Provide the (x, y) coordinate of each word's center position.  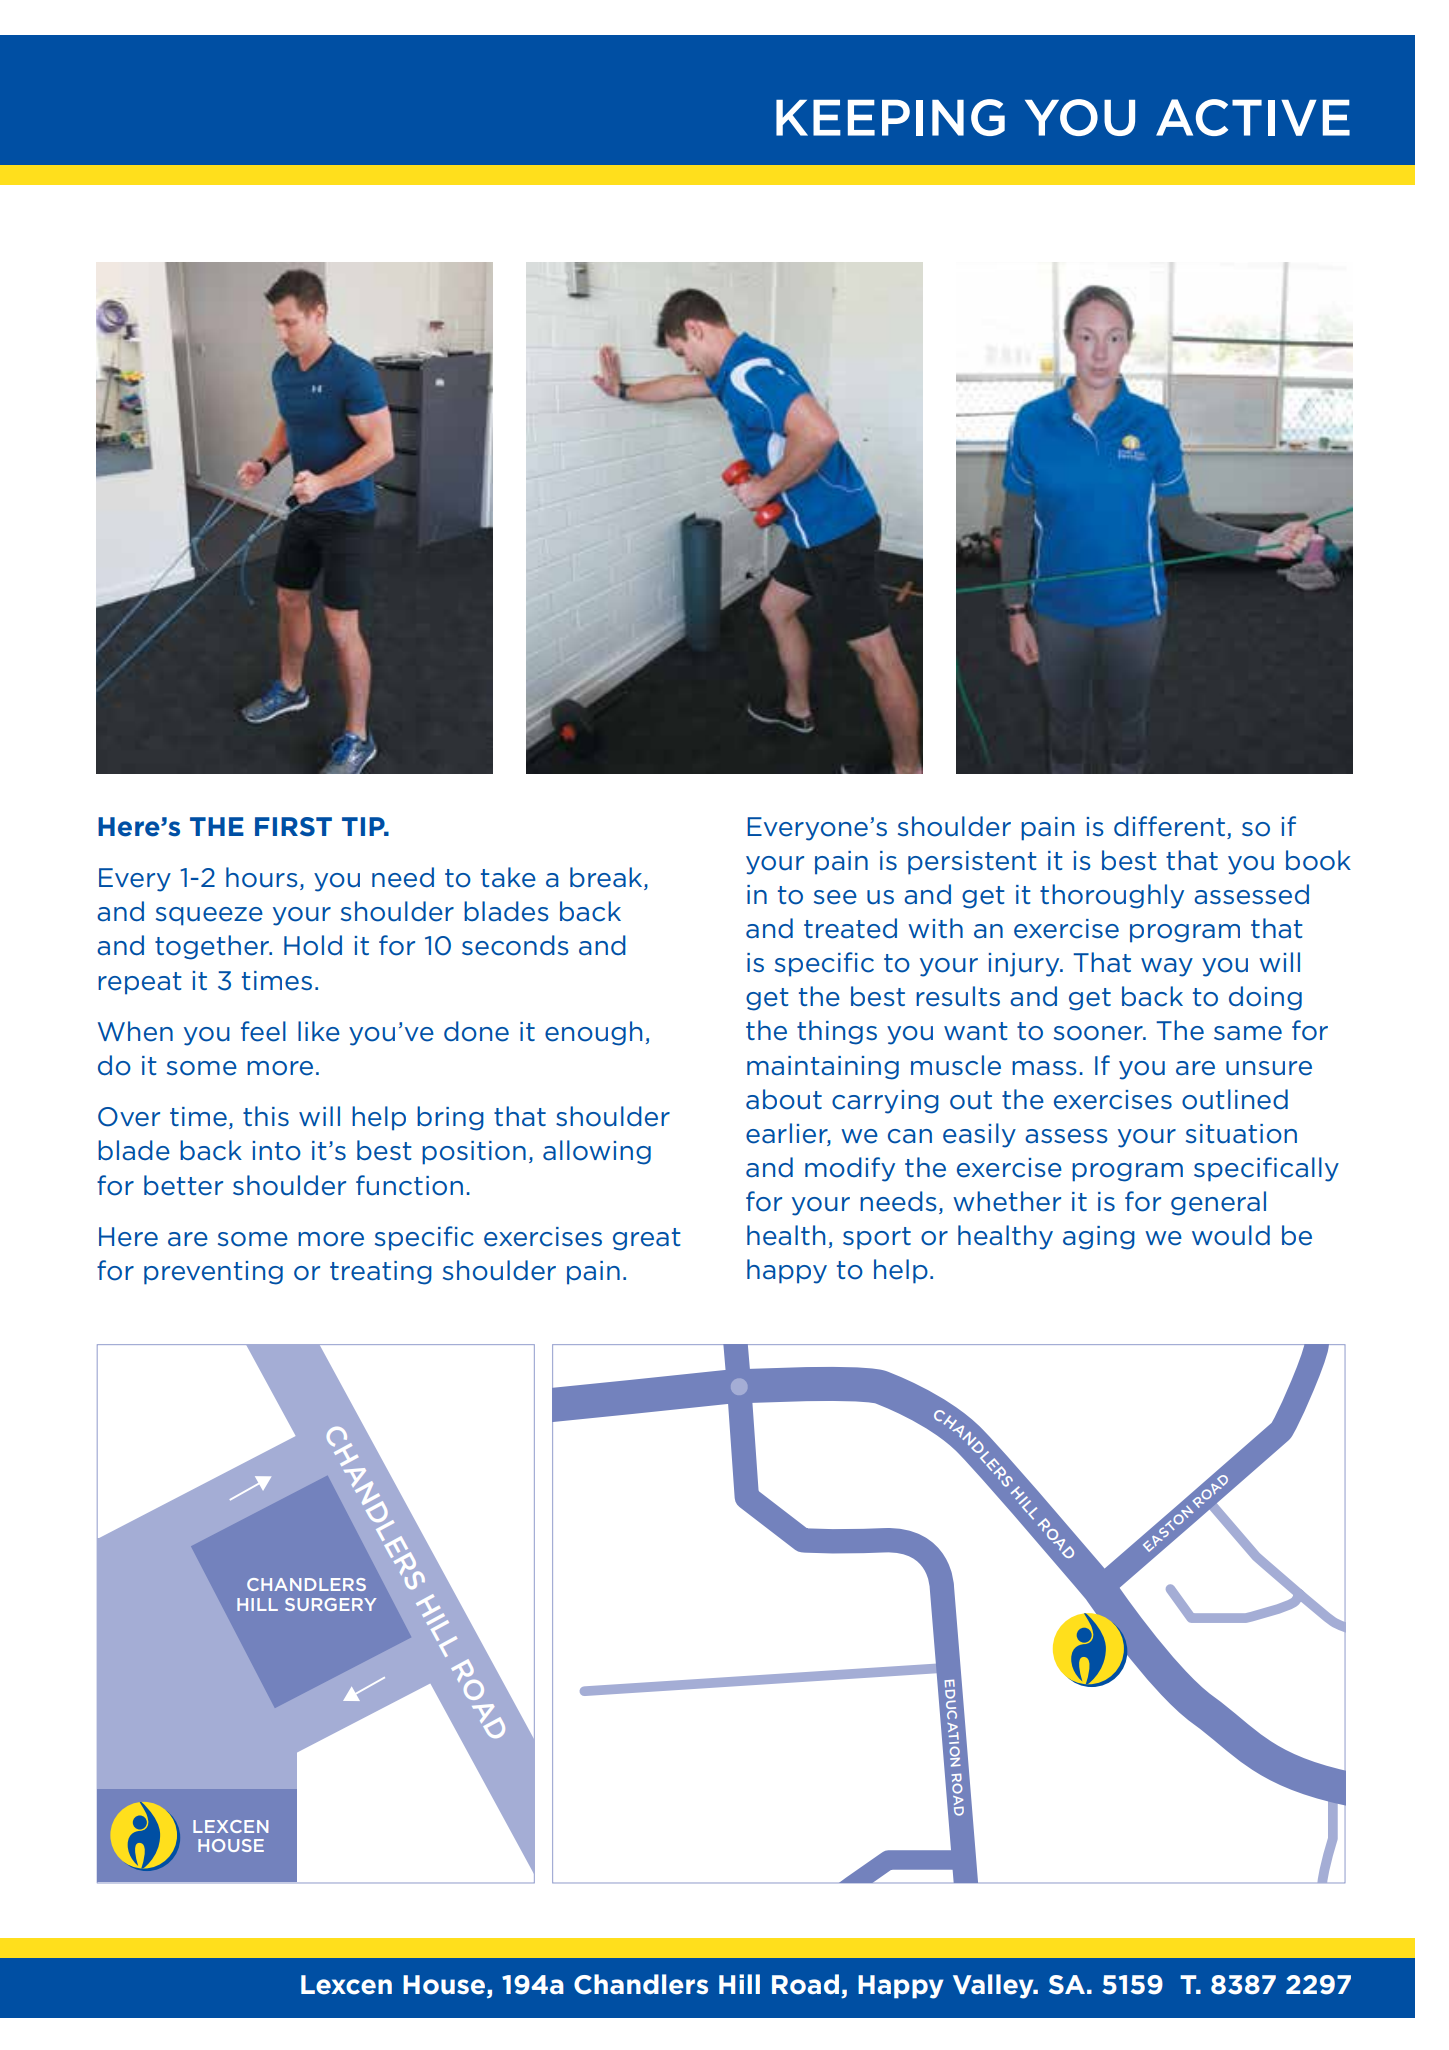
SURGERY (330, 1604)
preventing (213, 1273)
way (1167, 967)
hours (262, 877)
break (607, 878)
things (837, 1032)
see (835, 897)
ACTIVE (1253, 117)
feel (263, 1031)
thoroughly (1112, 896)
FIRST (293, 826)
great (647, 1239)
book (1318, 860)
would (1231, 1235)
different (1169, 826)
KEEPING (890, 117)
